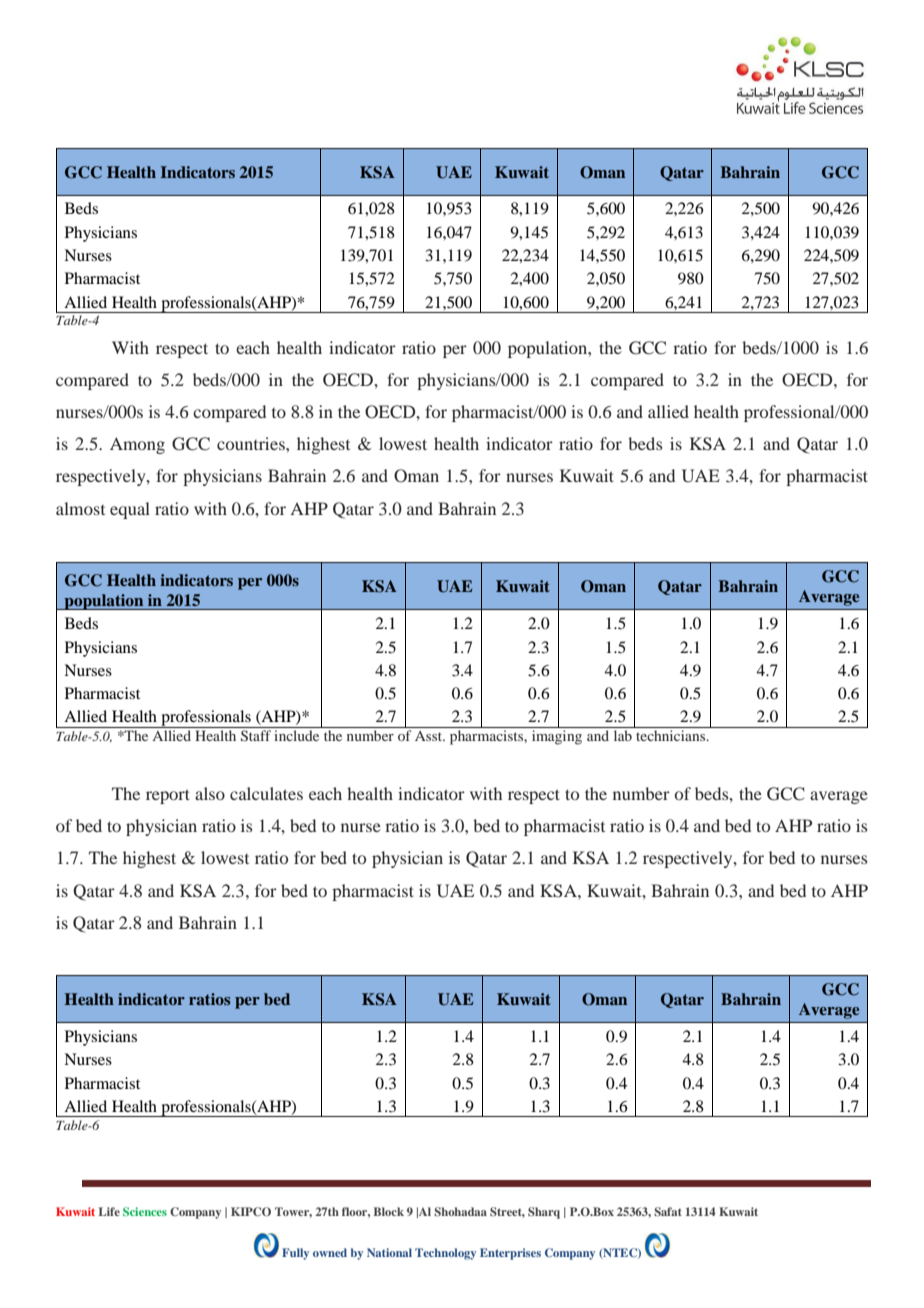 The height and width of the screenshot is (1308, 924). What do you see at coordinates (145, 1211) in the screenshot?
I see `Sciences` at bounding box center [145, 1211].
